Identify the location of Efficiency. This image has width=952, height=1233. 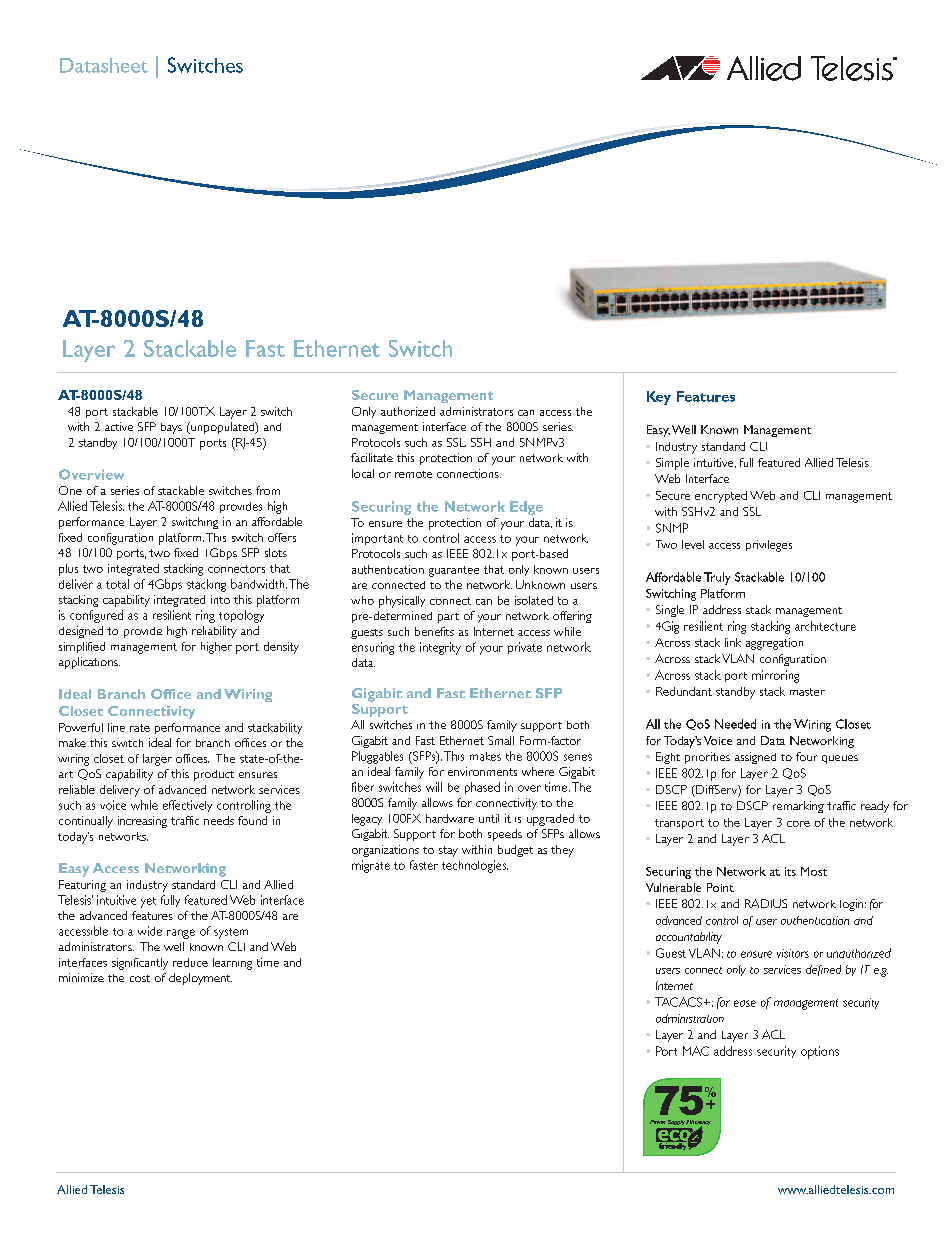
(698, 1124).
